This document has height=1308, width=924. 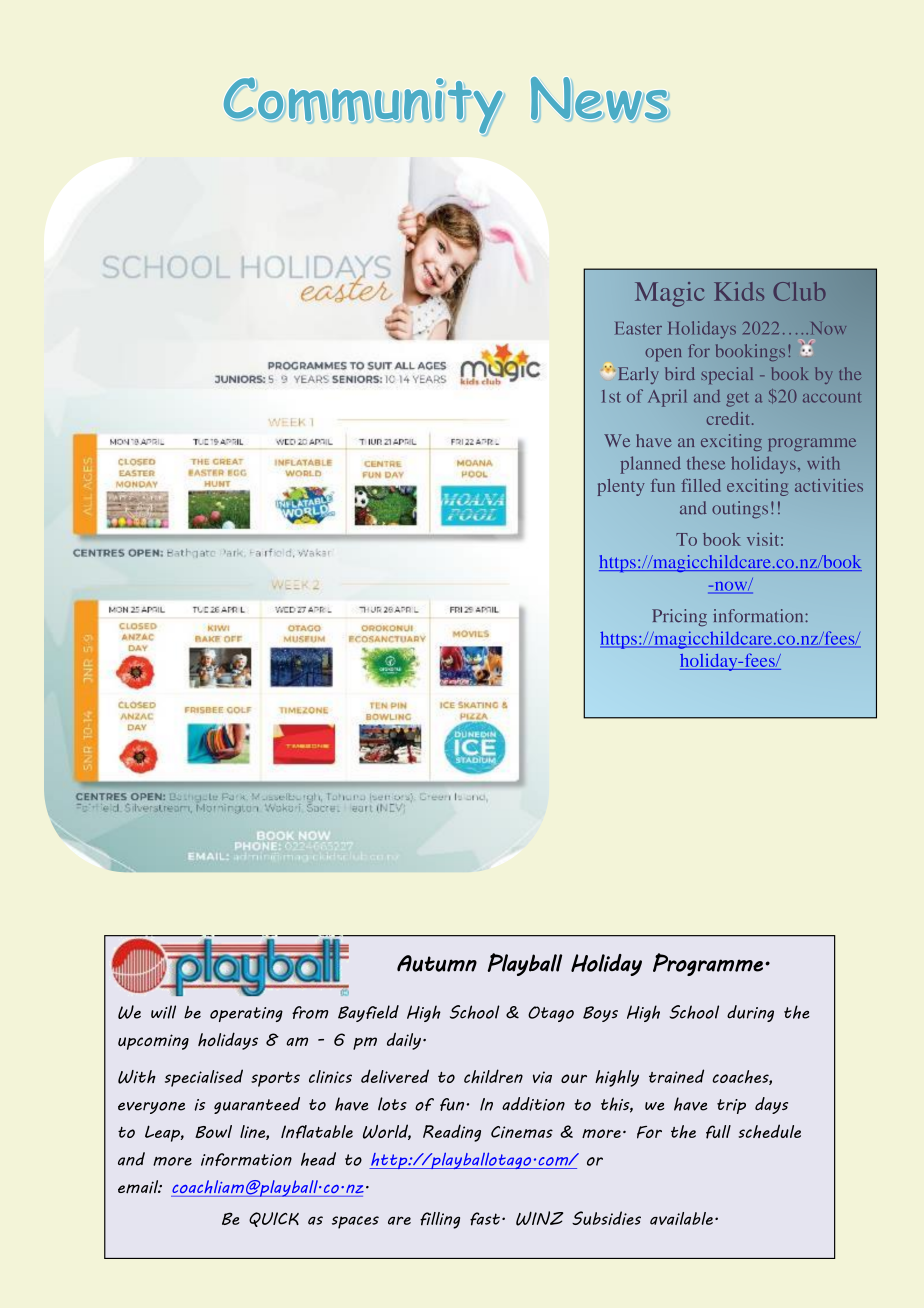 What do you see at coordinates (679, 618) in the document?
I see `Pricing` at bounding box center [679, 618].
